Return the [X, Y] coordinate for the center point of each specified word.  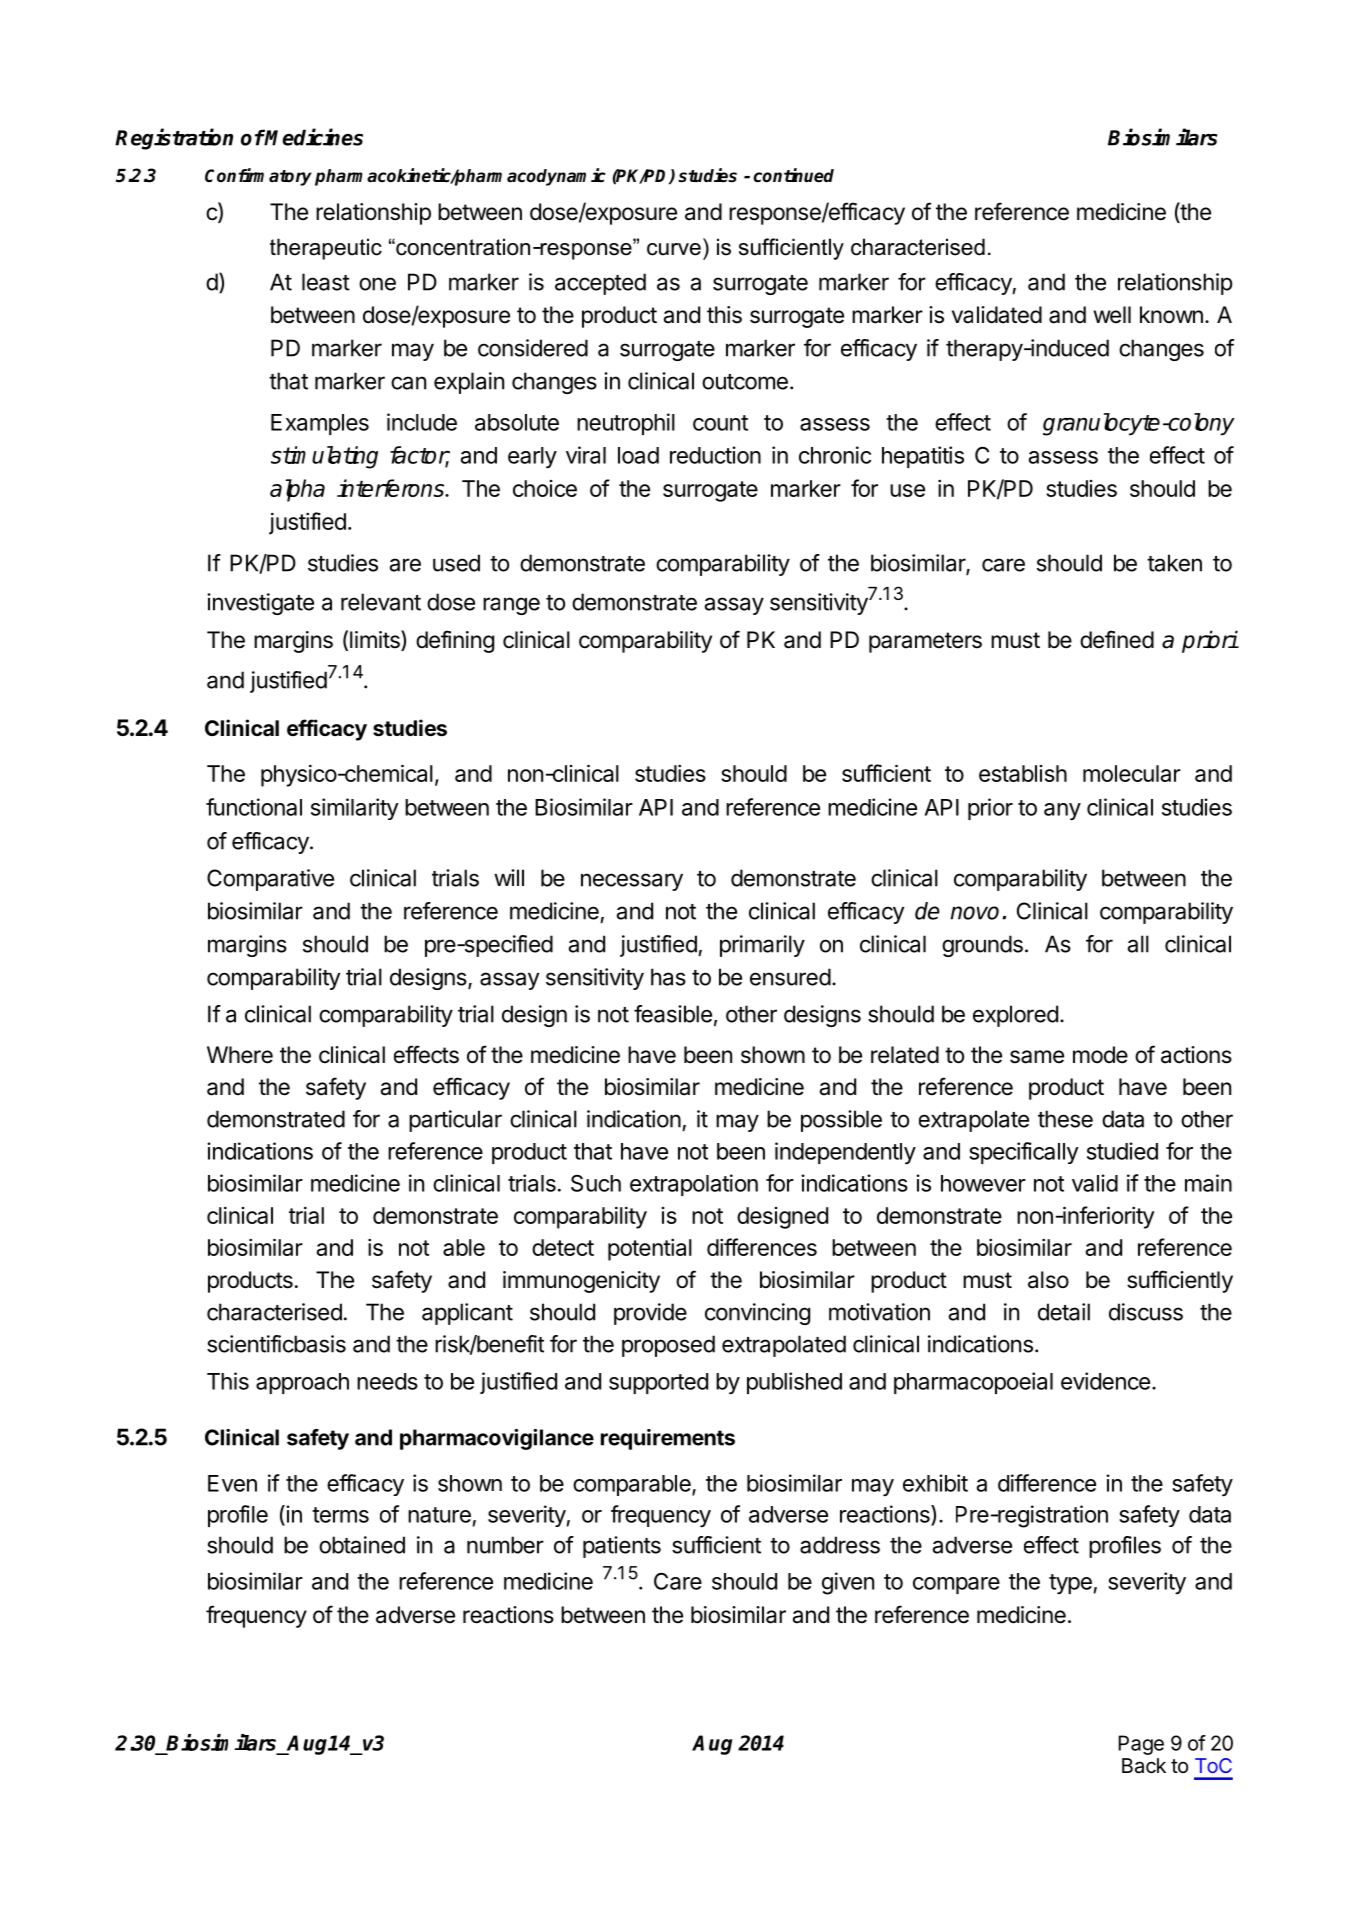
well [1112, 315]
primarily [762, 946]
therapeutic [326, 249]
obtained [362, 1545]
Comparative [270, 880]
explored [1015, 1016]
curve [674, 249]
